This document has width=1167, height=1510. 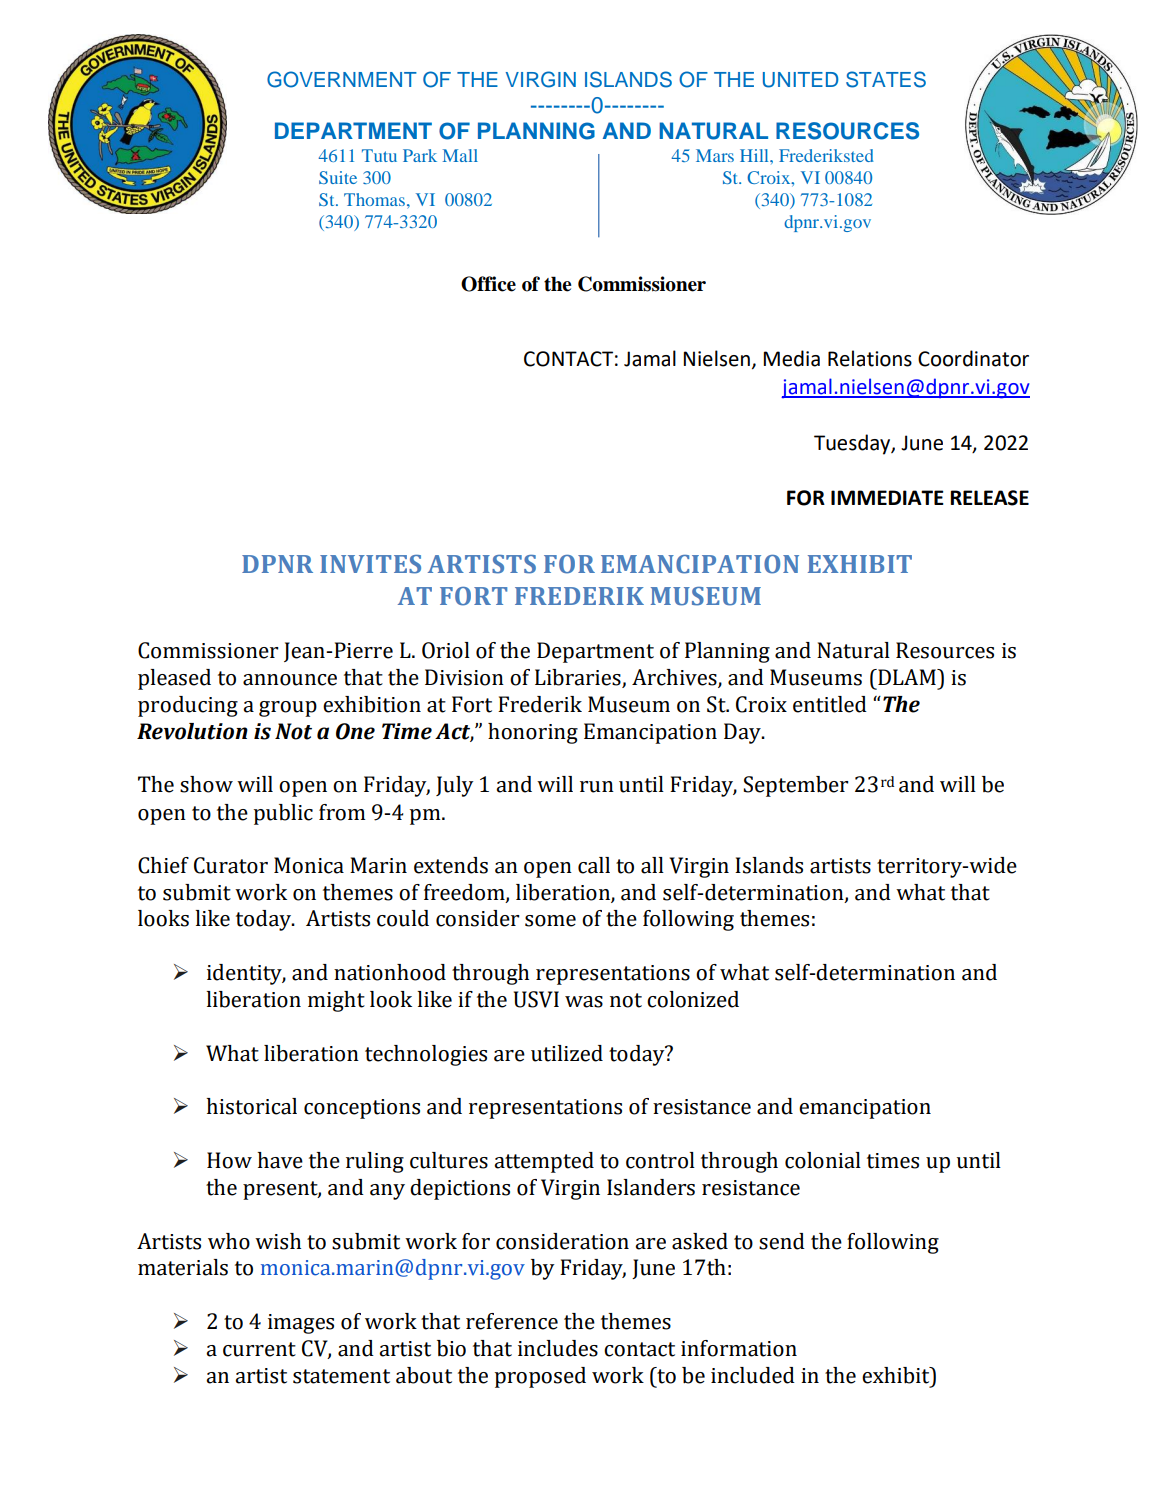 I want to click on colonial, so click(x=823, y=1160).
